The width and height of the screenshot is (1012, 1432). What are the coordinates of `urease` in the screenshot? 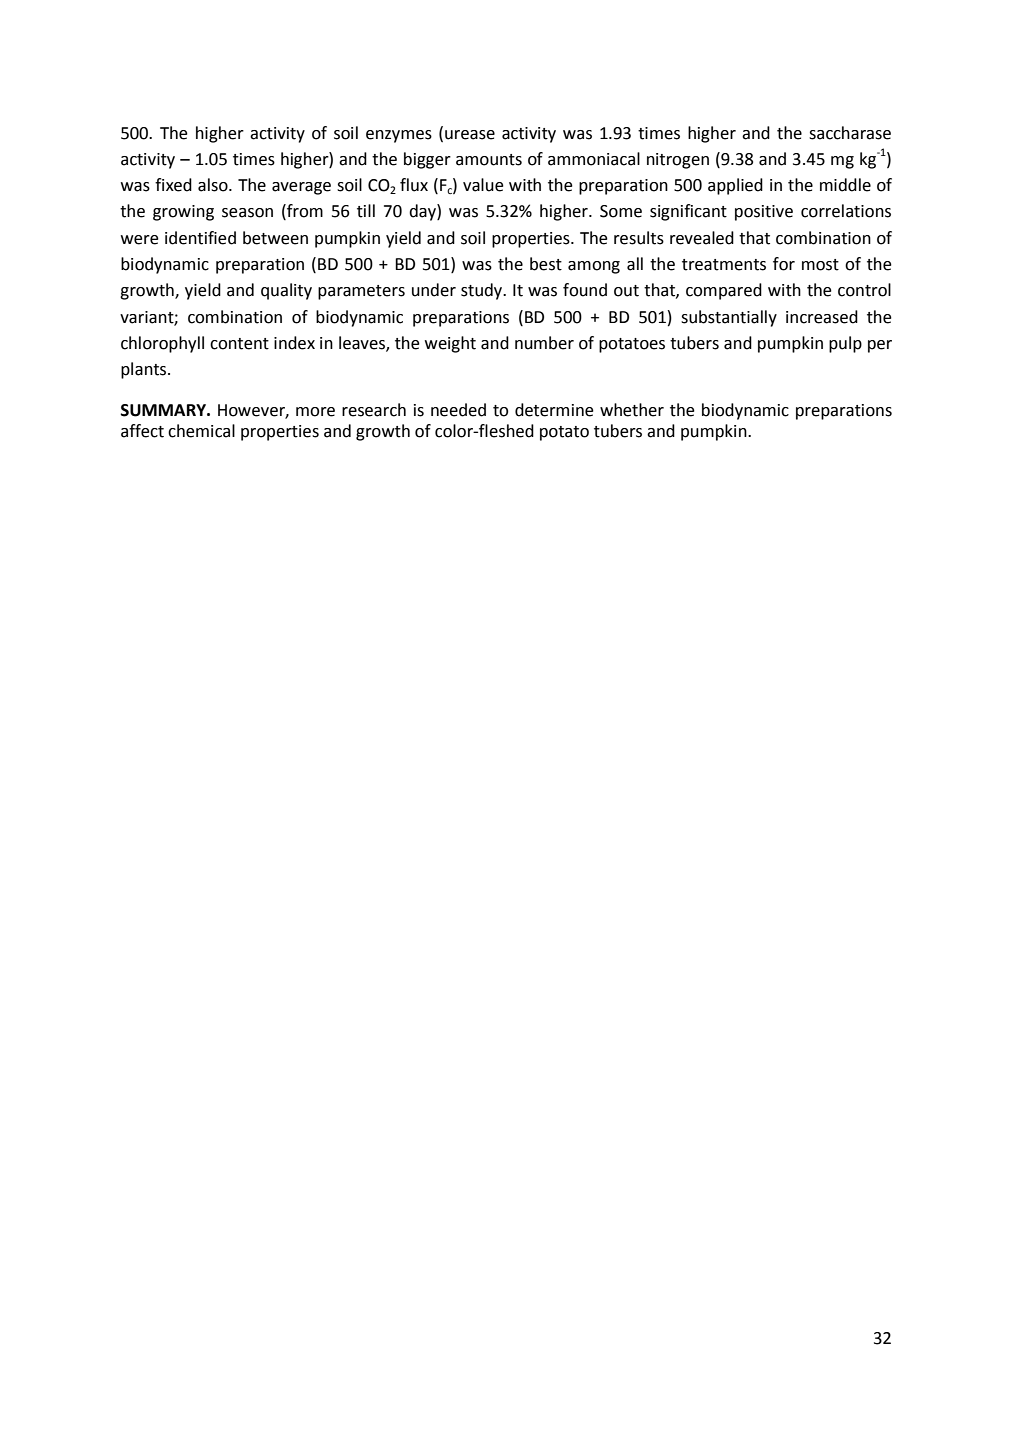 It's located at (470, 135).
